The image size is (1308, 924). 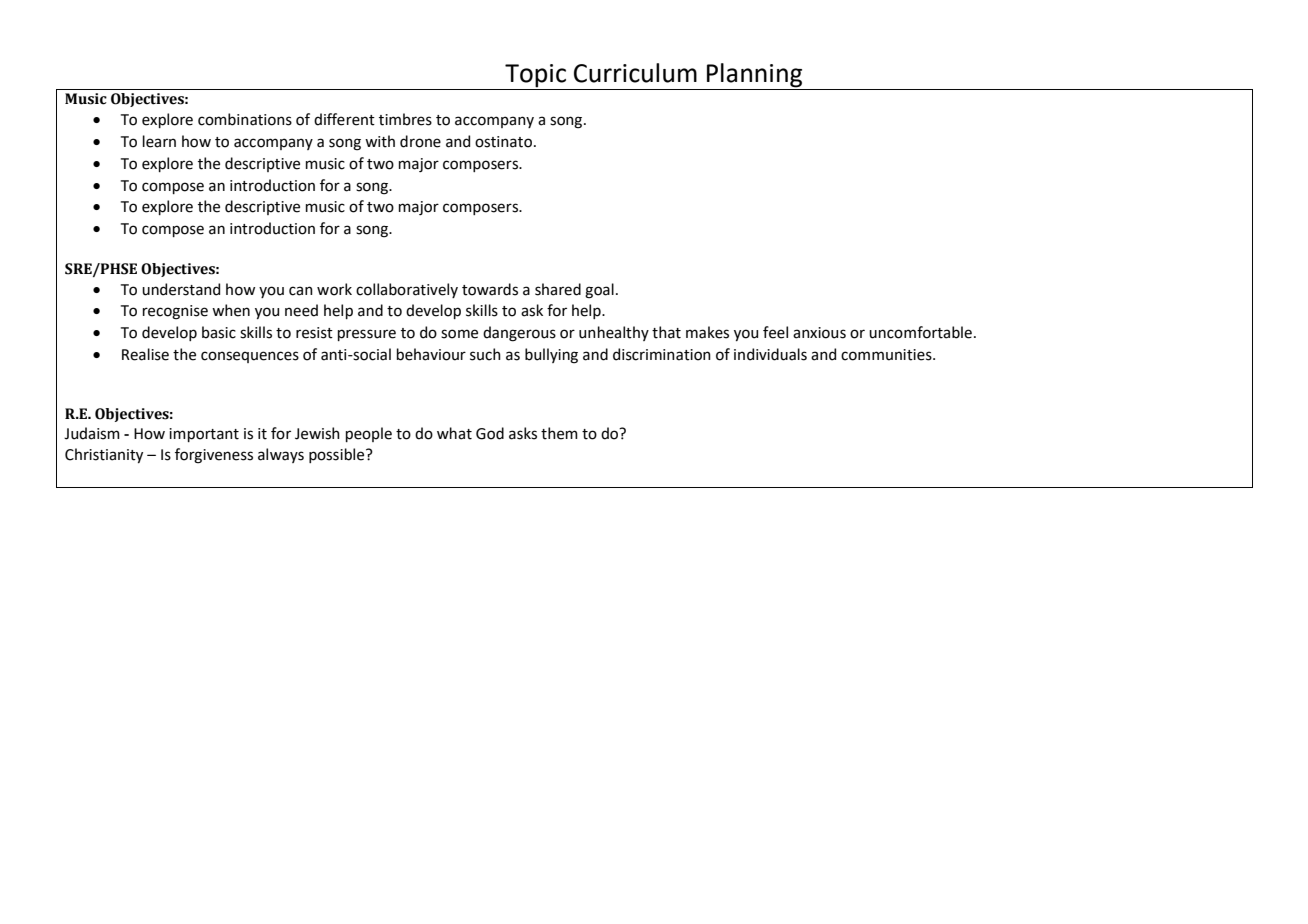 What do you see at coordinates (819, 333) in the image?
I see `anxious` at bounding box center [819, 333].
